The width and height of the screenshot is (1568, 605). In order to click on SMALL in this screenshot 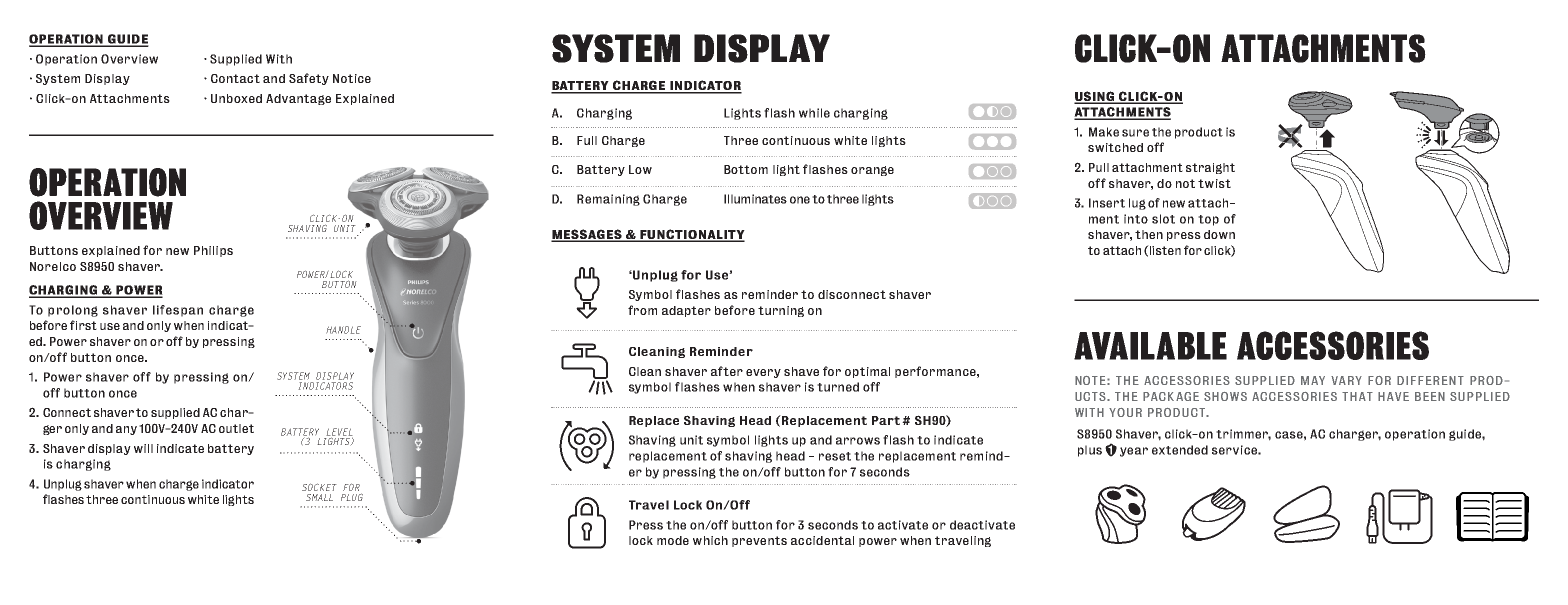, I will do `click(319, 497)`.
